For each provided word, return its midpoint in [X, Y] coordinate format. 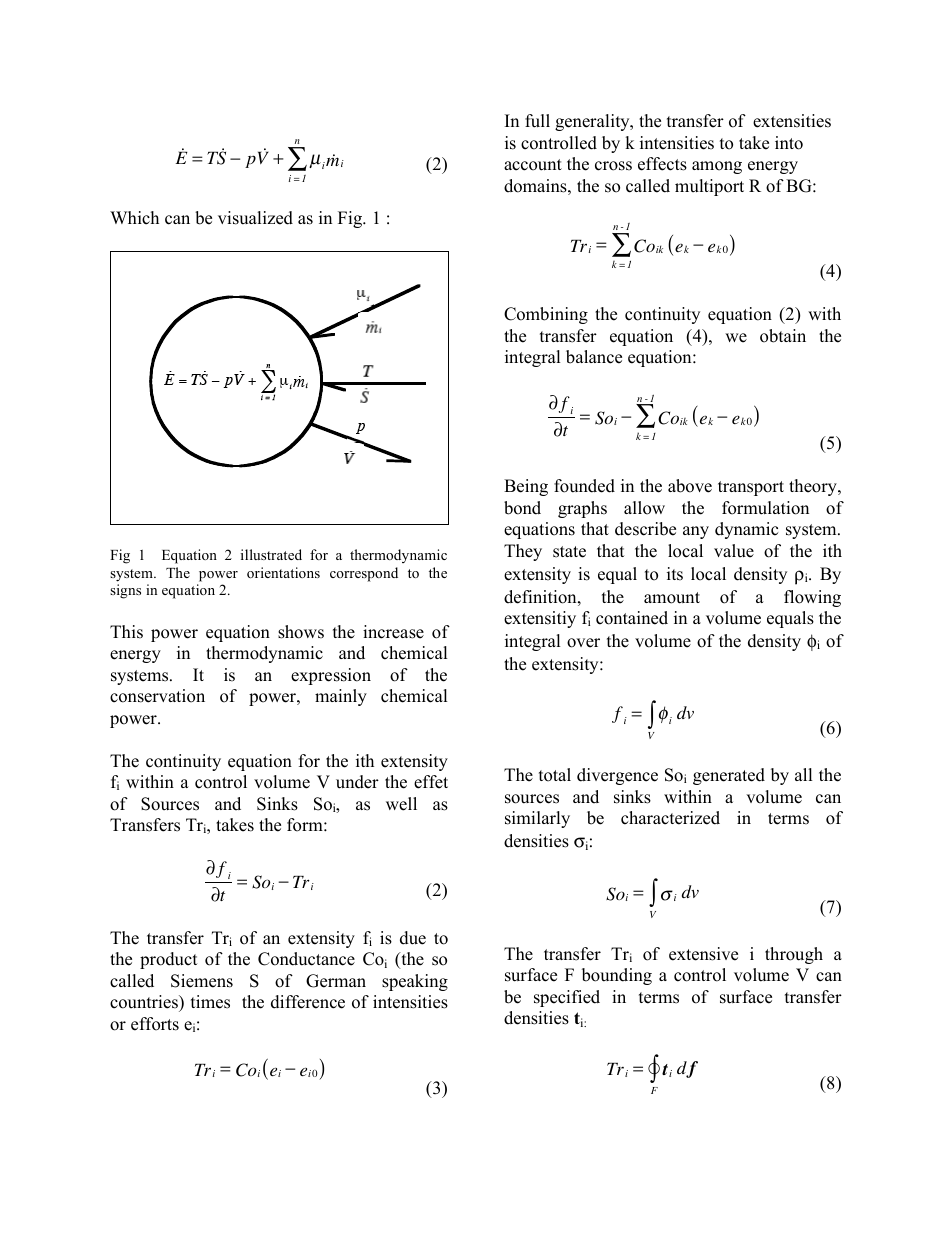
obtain [783, 336]
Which [134, 218]
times [210, 1002]
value [734, 551]
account [533, 165]
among [717, 167]
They [523, 552]
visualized [255, 218]
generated [729, 776]
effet [431, 782]
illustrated [271, 554]
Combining [546, 315]
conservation [157, 696]
